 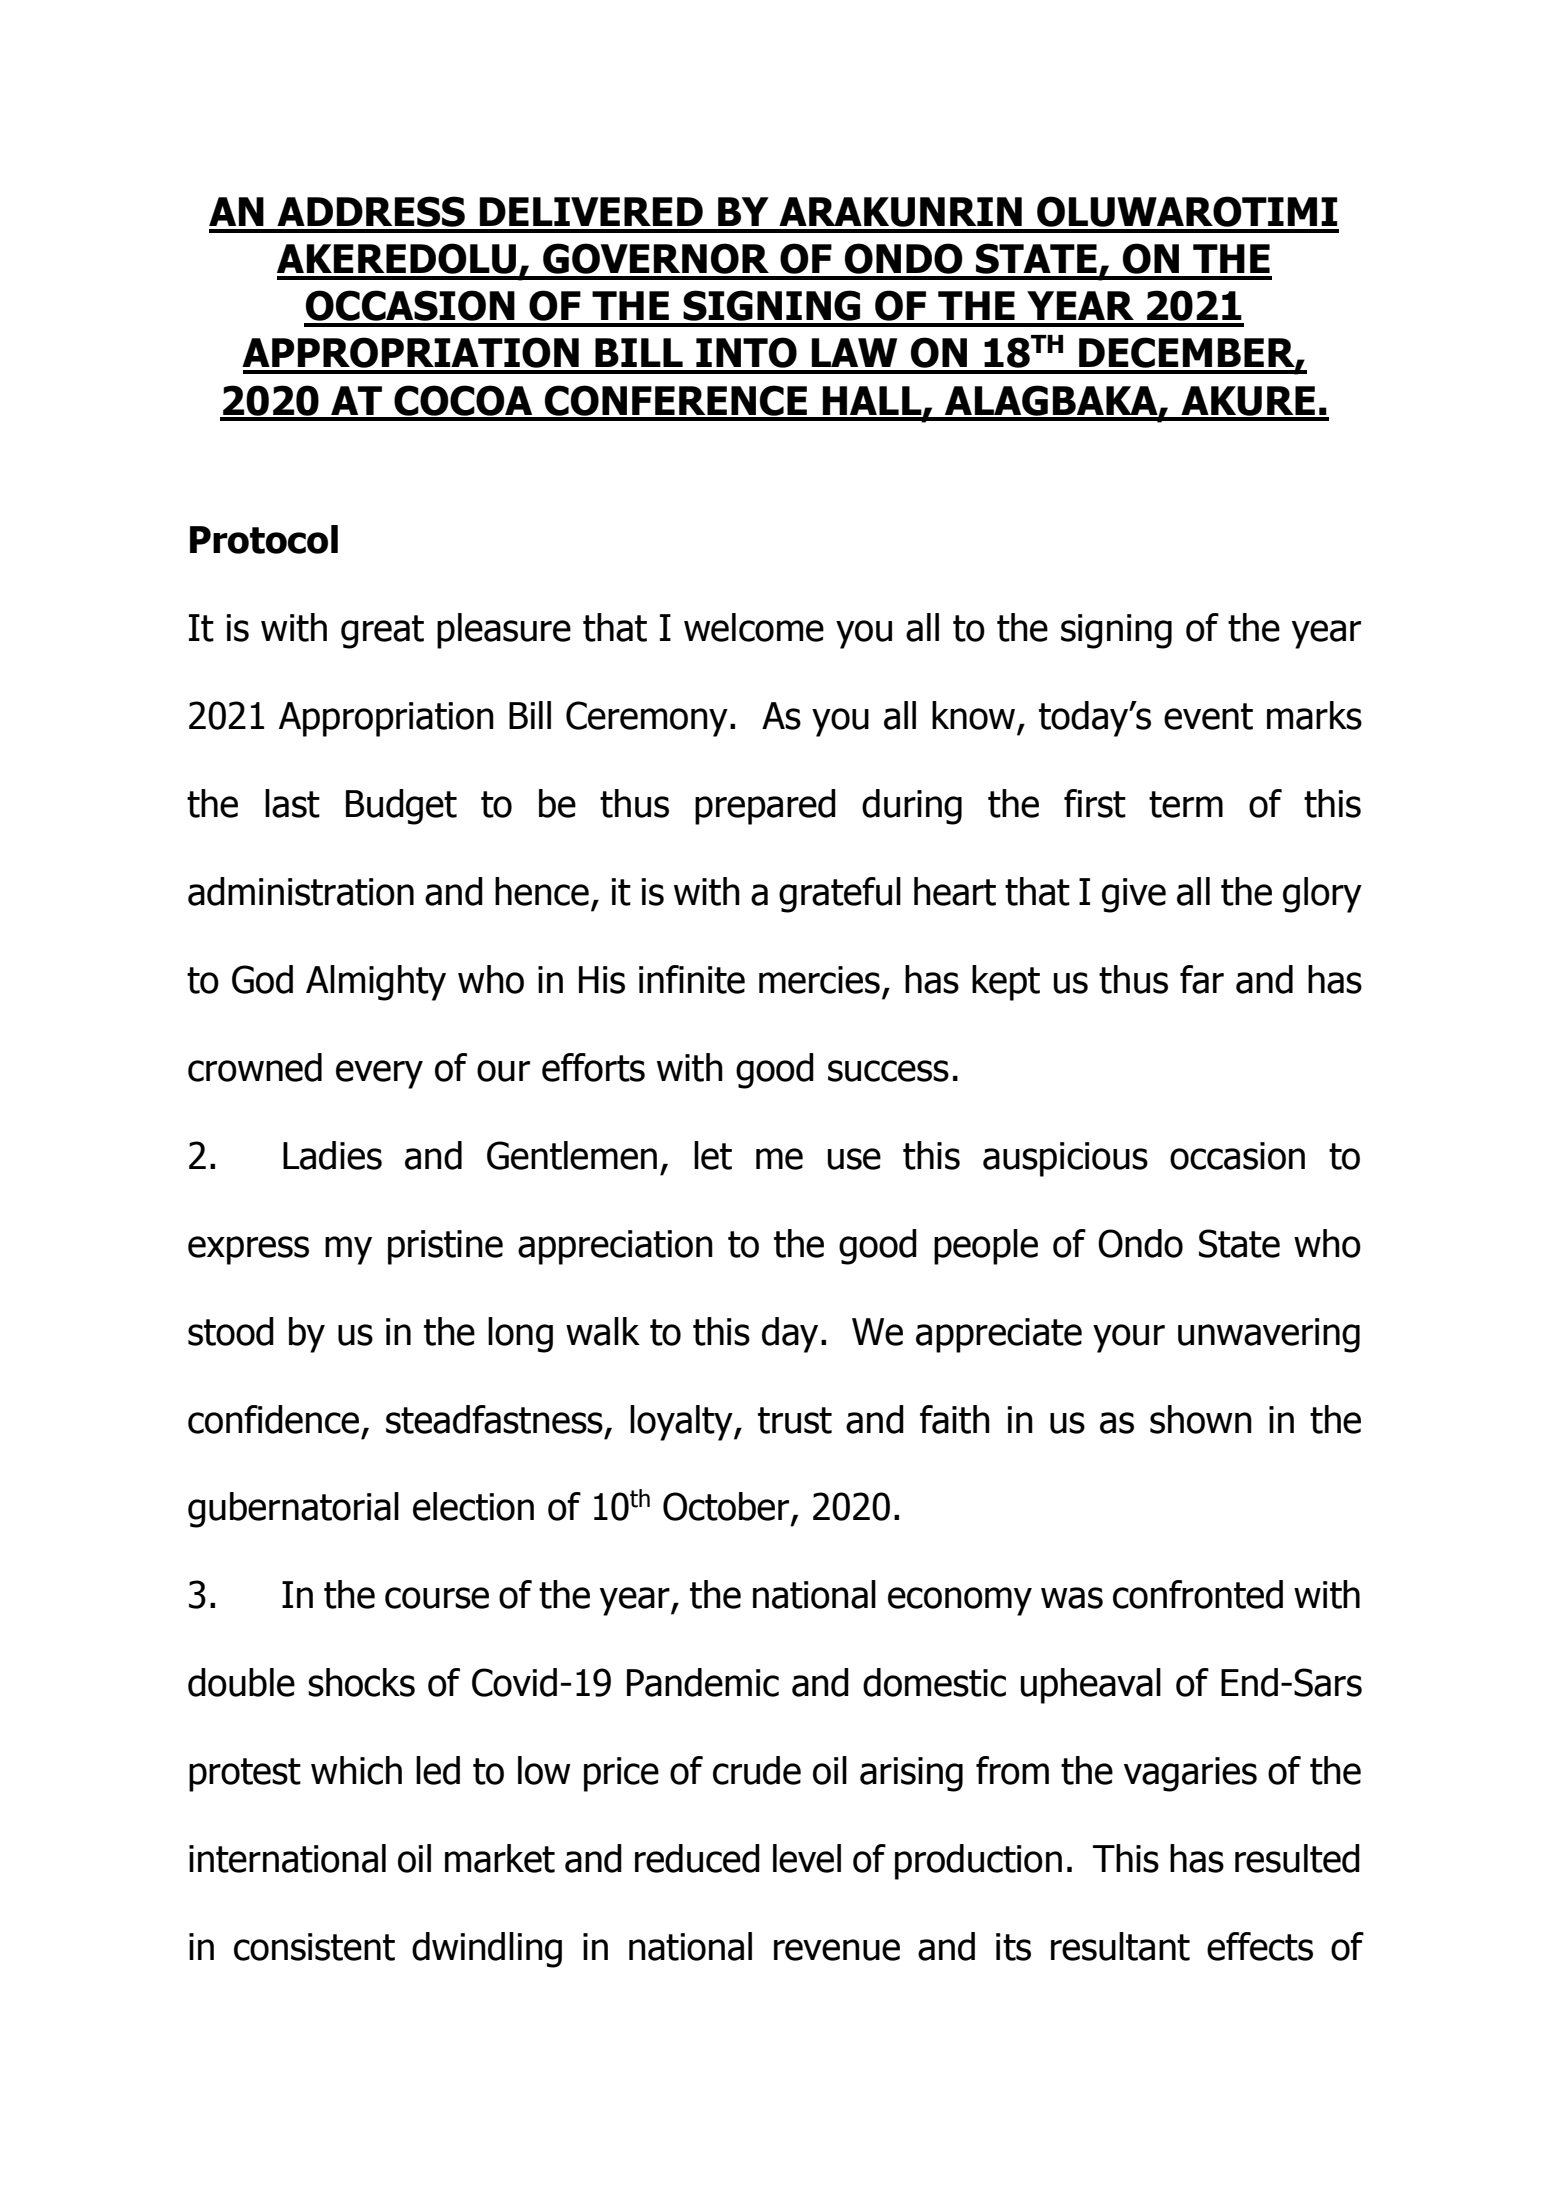 What do you see at coordinates (1208, 716) in the page?
I see `event` at bounding box center [1208, 716].
